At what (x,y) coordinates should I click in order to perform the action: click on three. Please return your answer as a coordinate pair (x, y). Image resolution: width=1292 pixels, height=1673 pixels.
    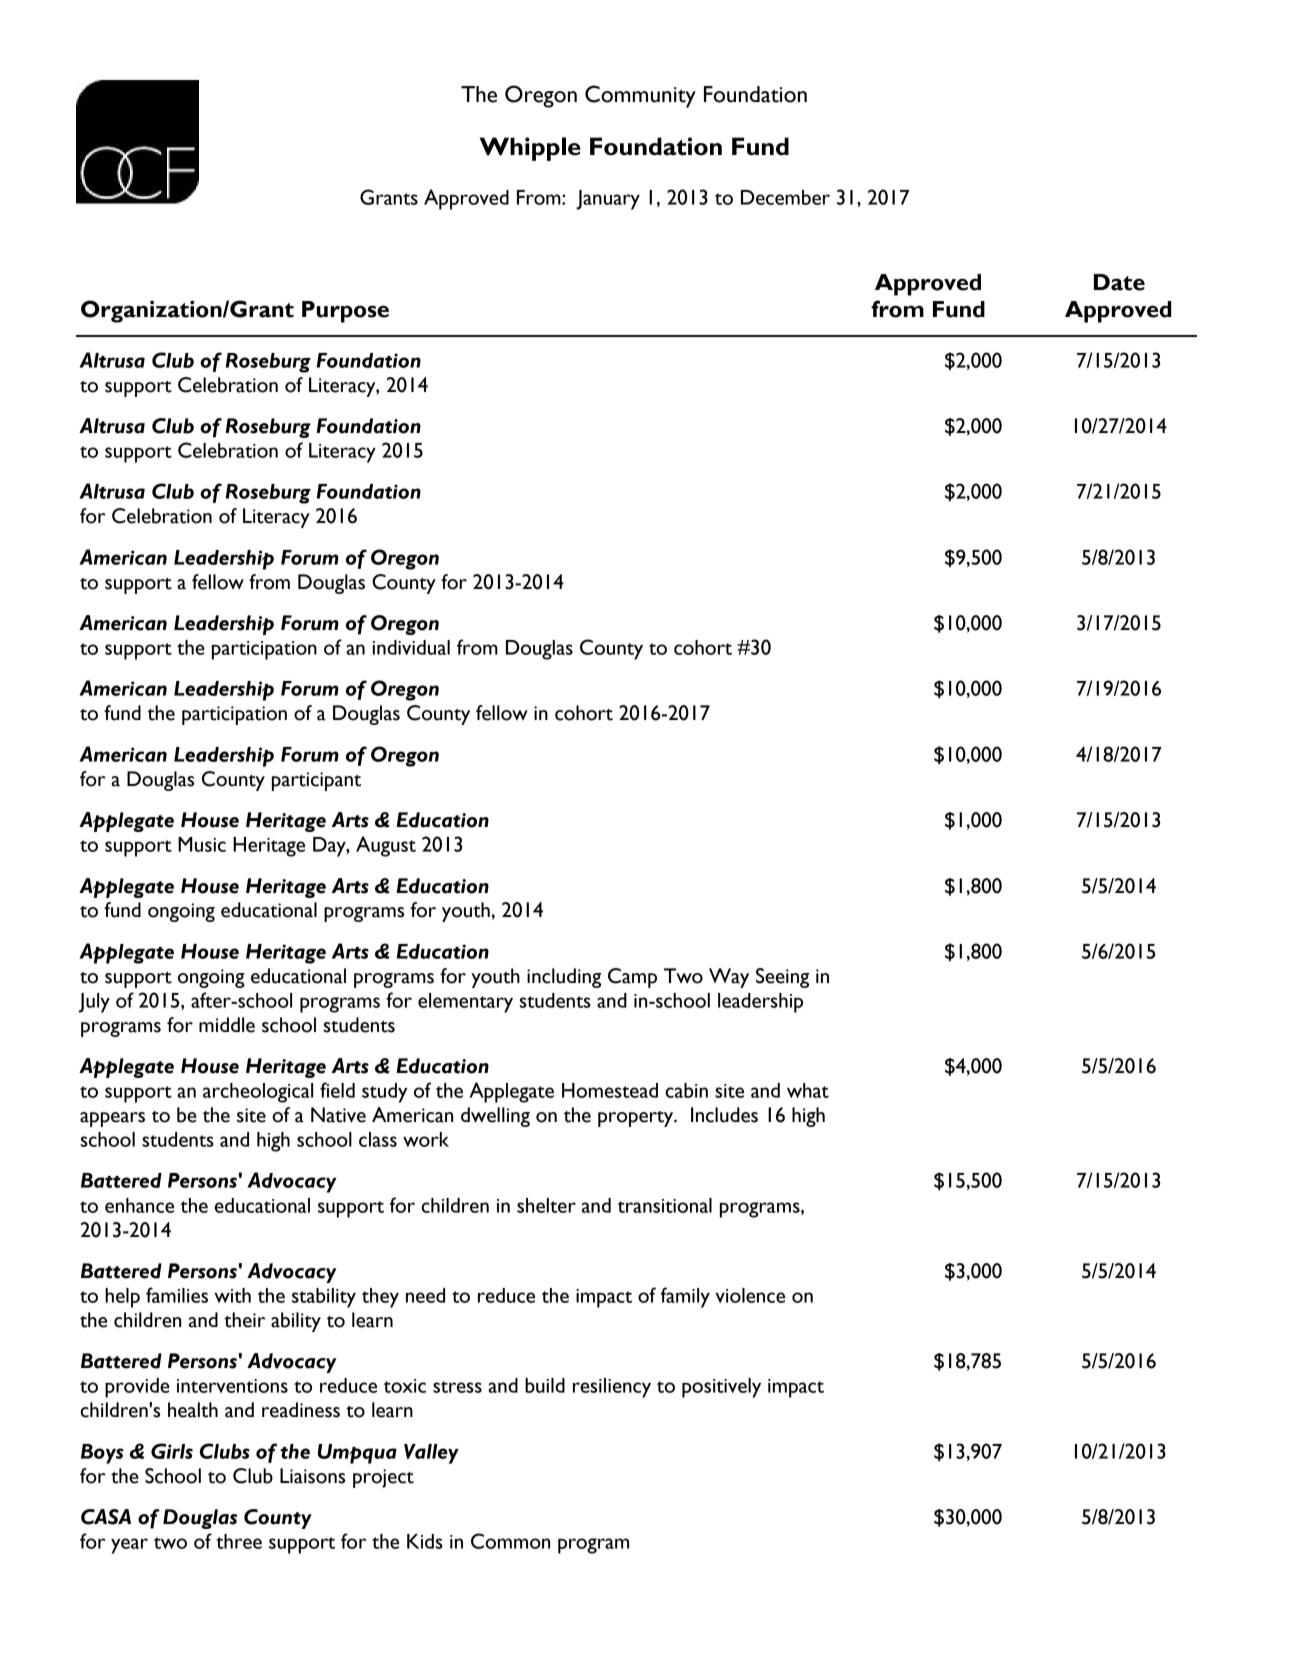
    Looking at the image, I should click on (239, 1541).
